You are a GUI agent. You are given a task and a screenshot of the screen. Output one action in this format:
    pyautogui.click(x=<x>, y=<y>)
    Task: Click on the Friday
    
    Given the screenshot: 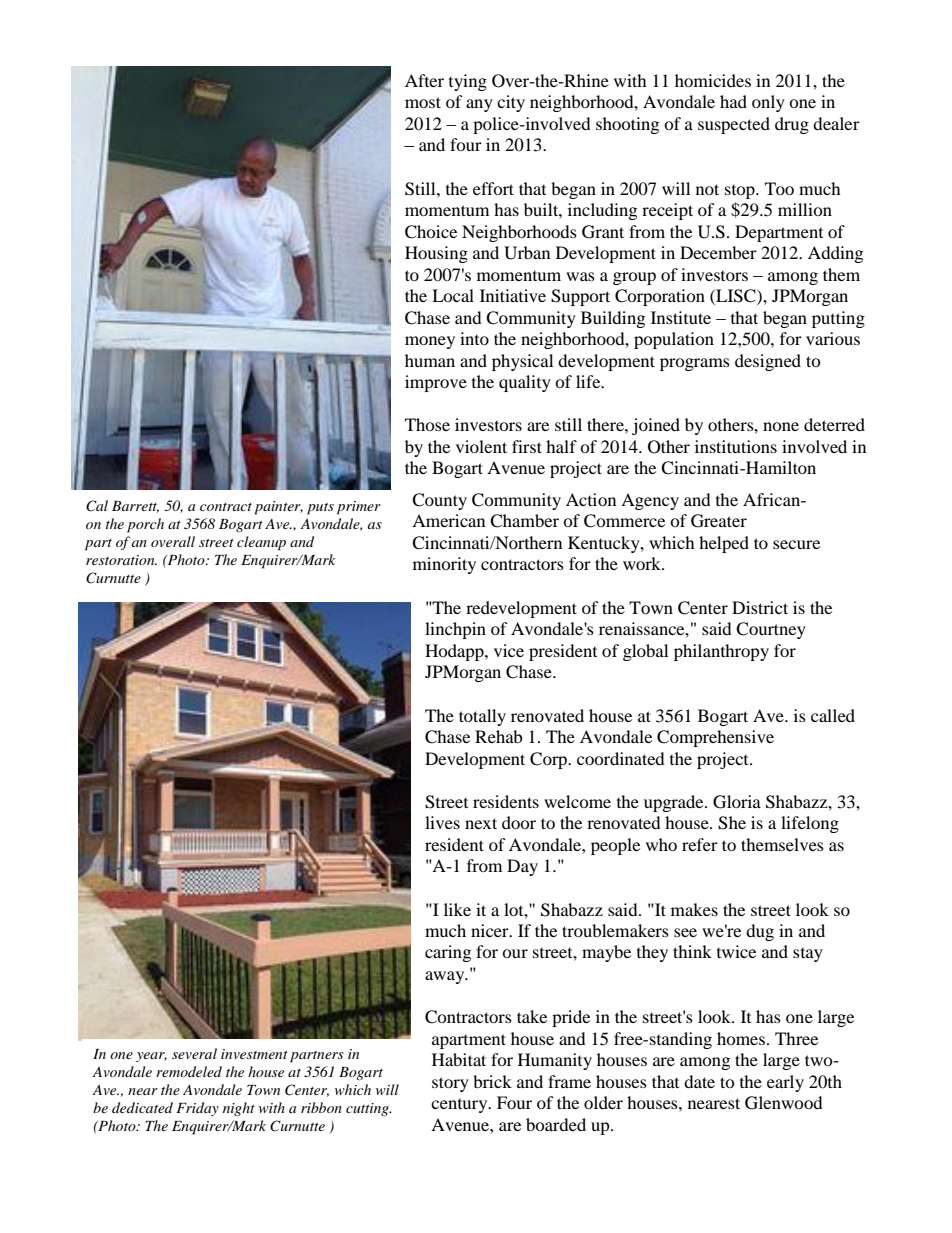 What is the action you would take?
    pyautogui.click(x=197, y=1109)
